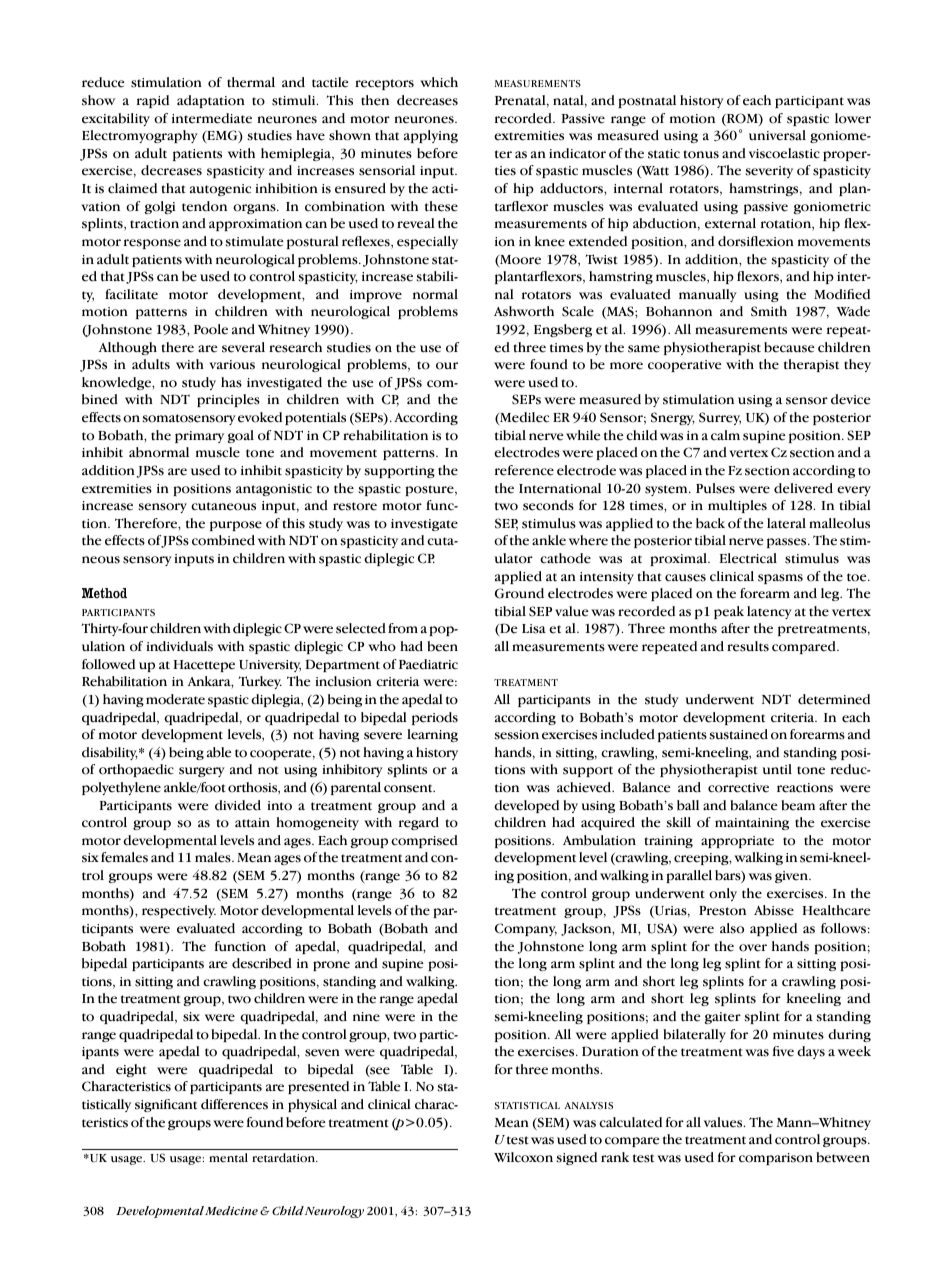 Image resolution: width=952 pixels, height=1270 pixels. Describe the element at coordinates (231, 1211) in the screenshot. I see `Medicine` at that location.
